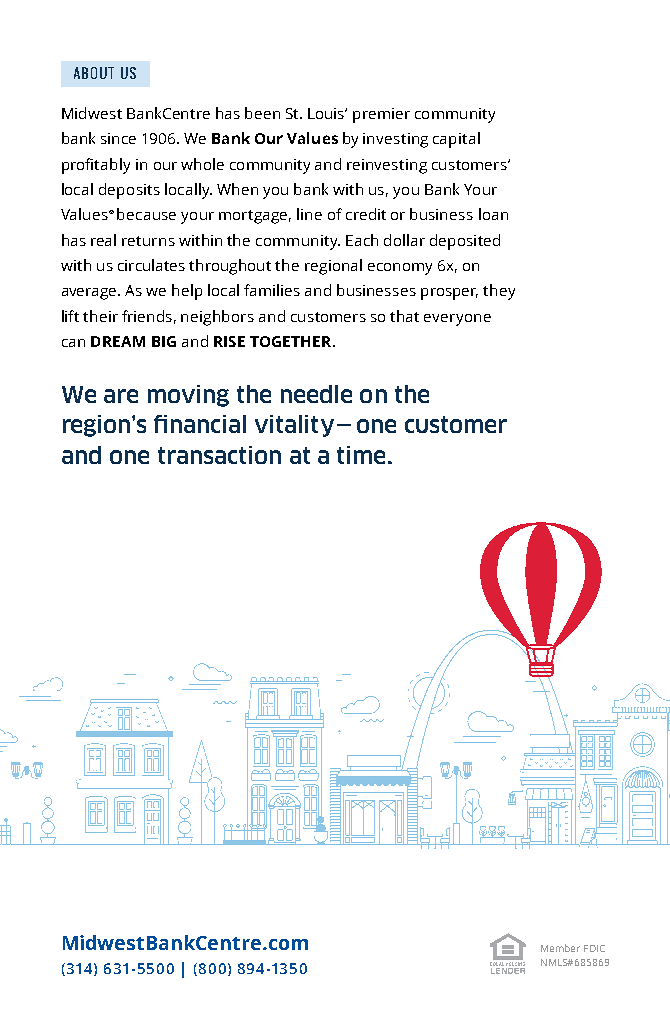  I want to click on transaction, so click(219, 455).
